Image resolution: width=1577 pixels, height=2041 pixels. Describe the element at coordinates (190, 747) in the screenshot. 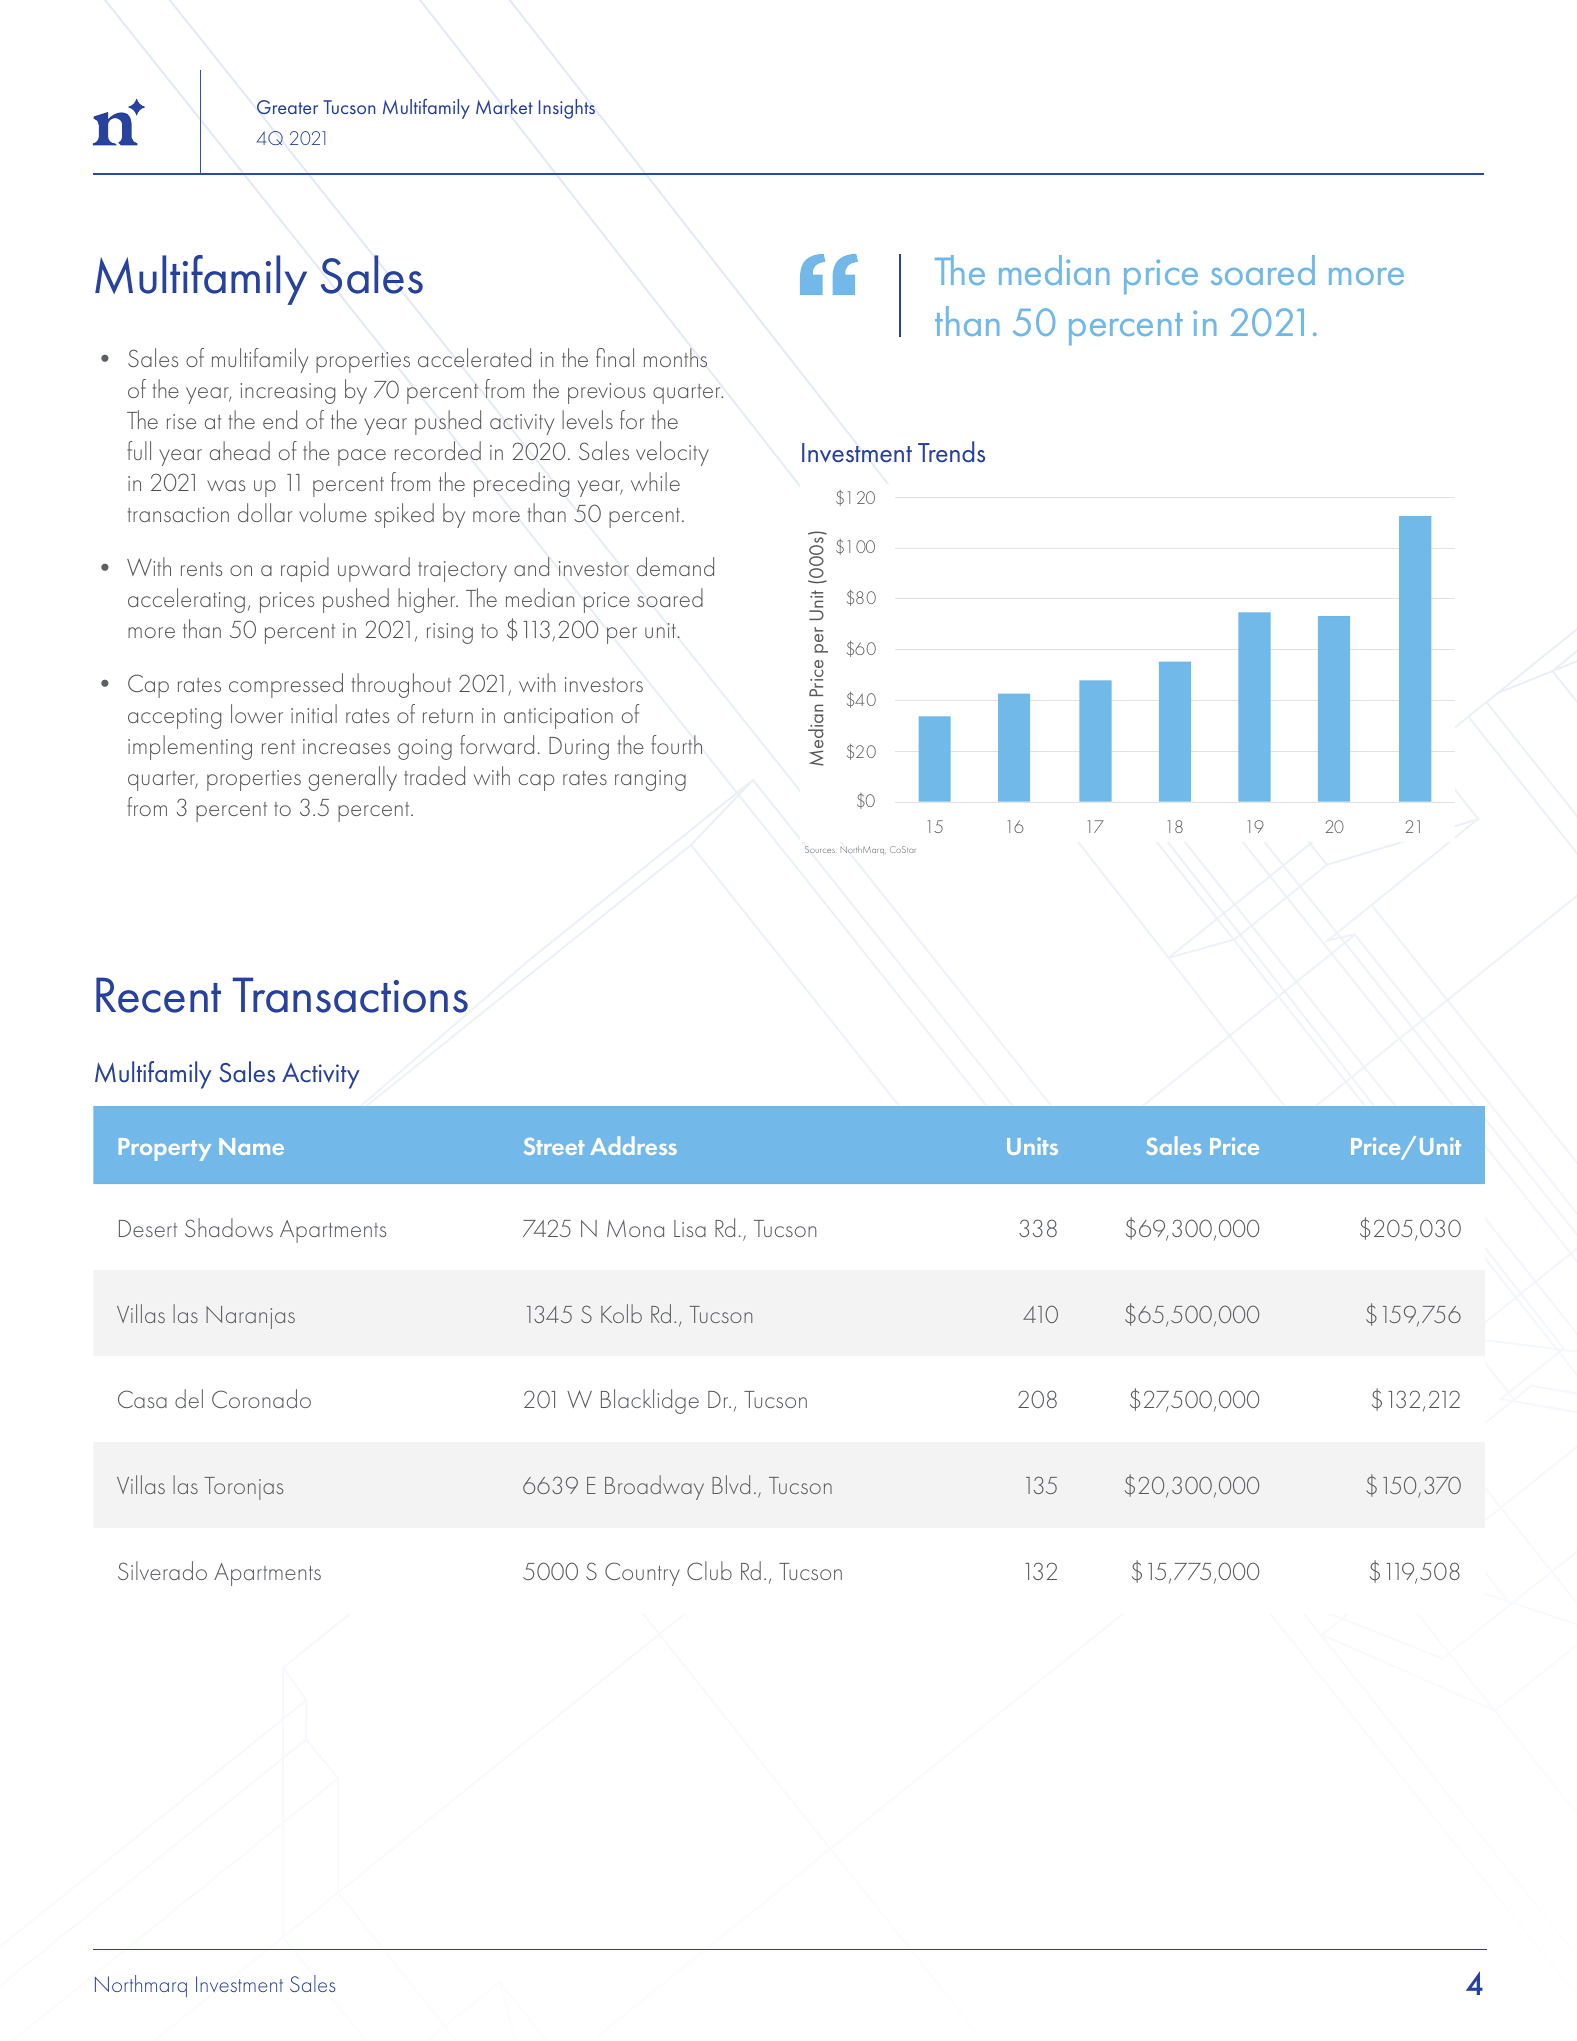

I see `implementing` at that location.
